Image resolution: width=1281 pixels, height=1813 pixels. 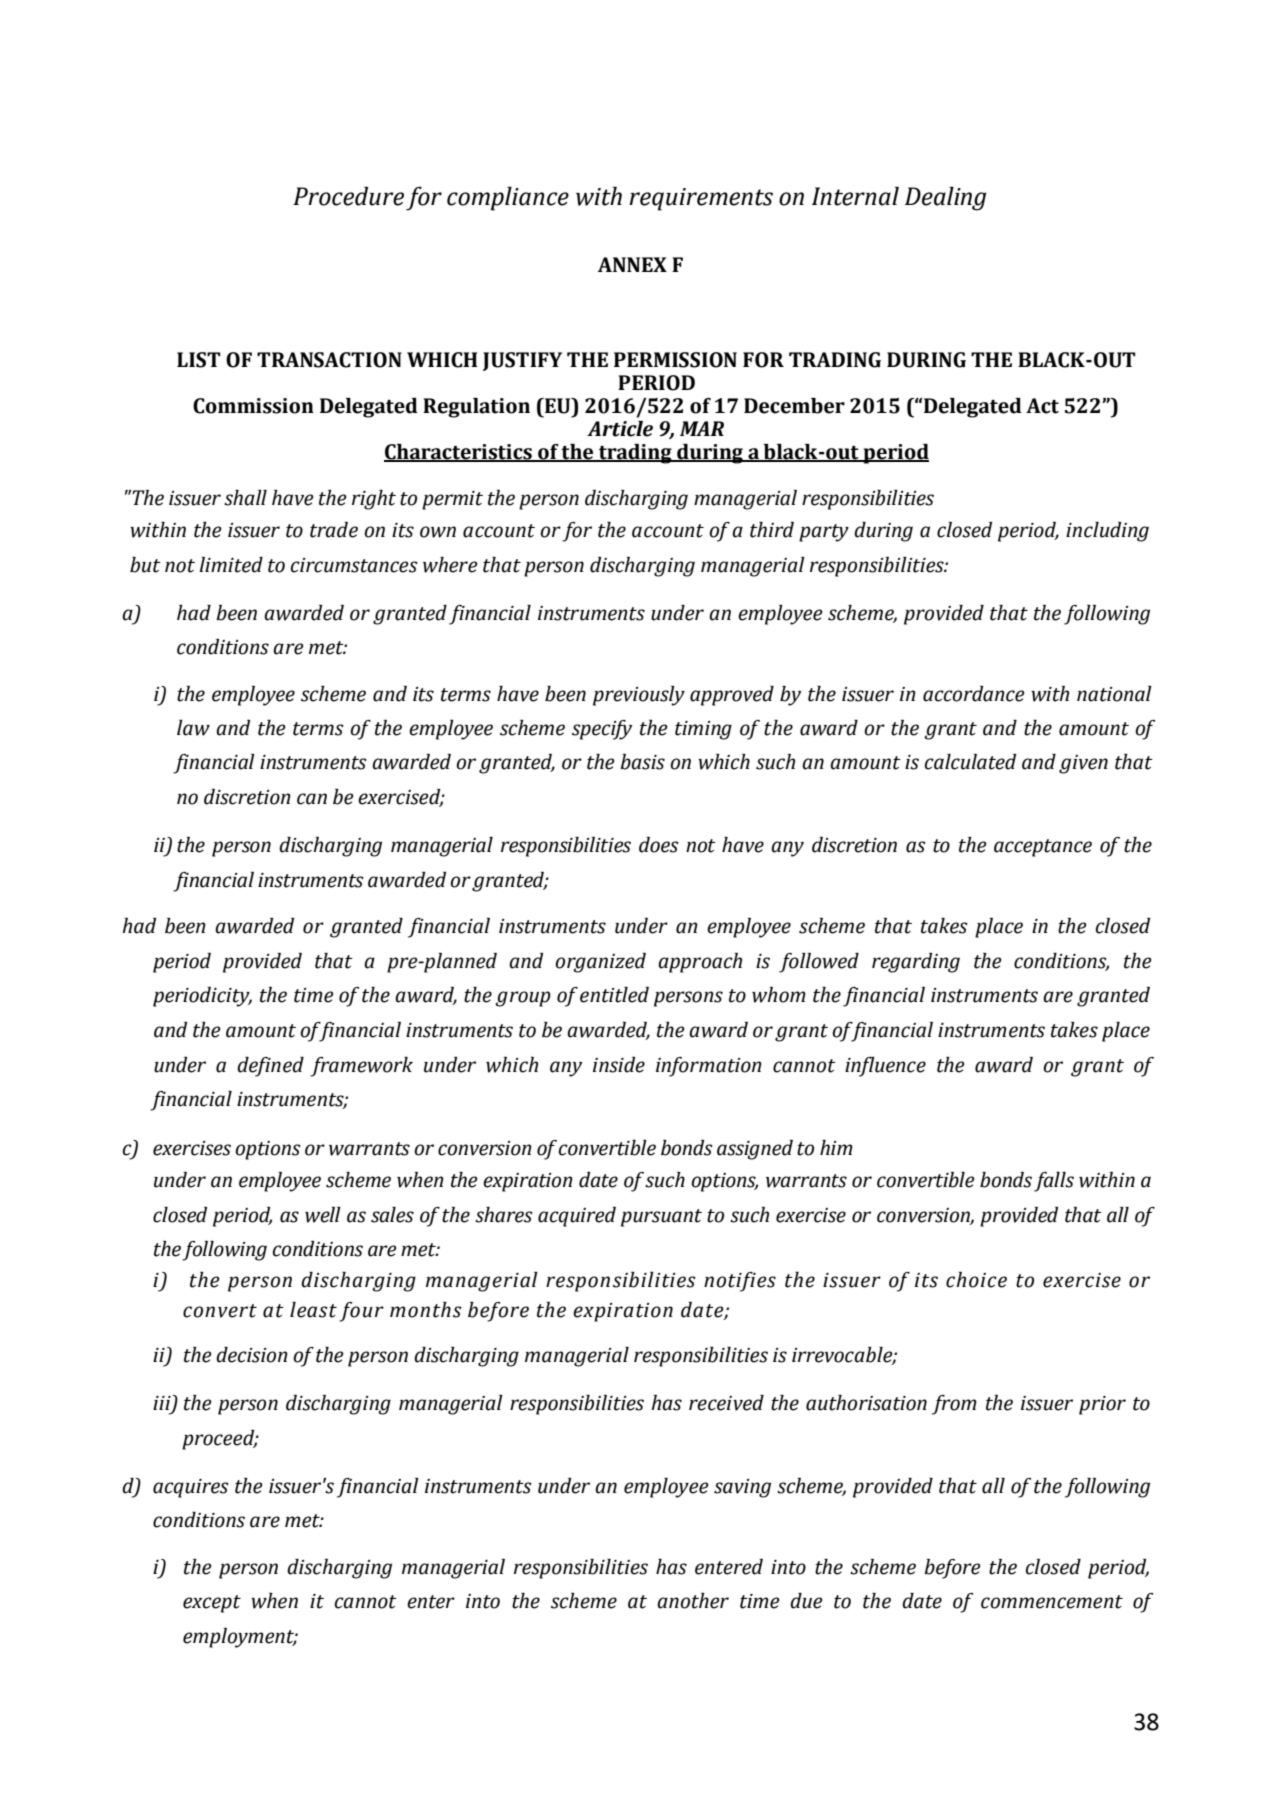 What do you see at coordinates (632, 264) in the screenshot?
I see `ANNEX` at bounding box center [632, 264].
